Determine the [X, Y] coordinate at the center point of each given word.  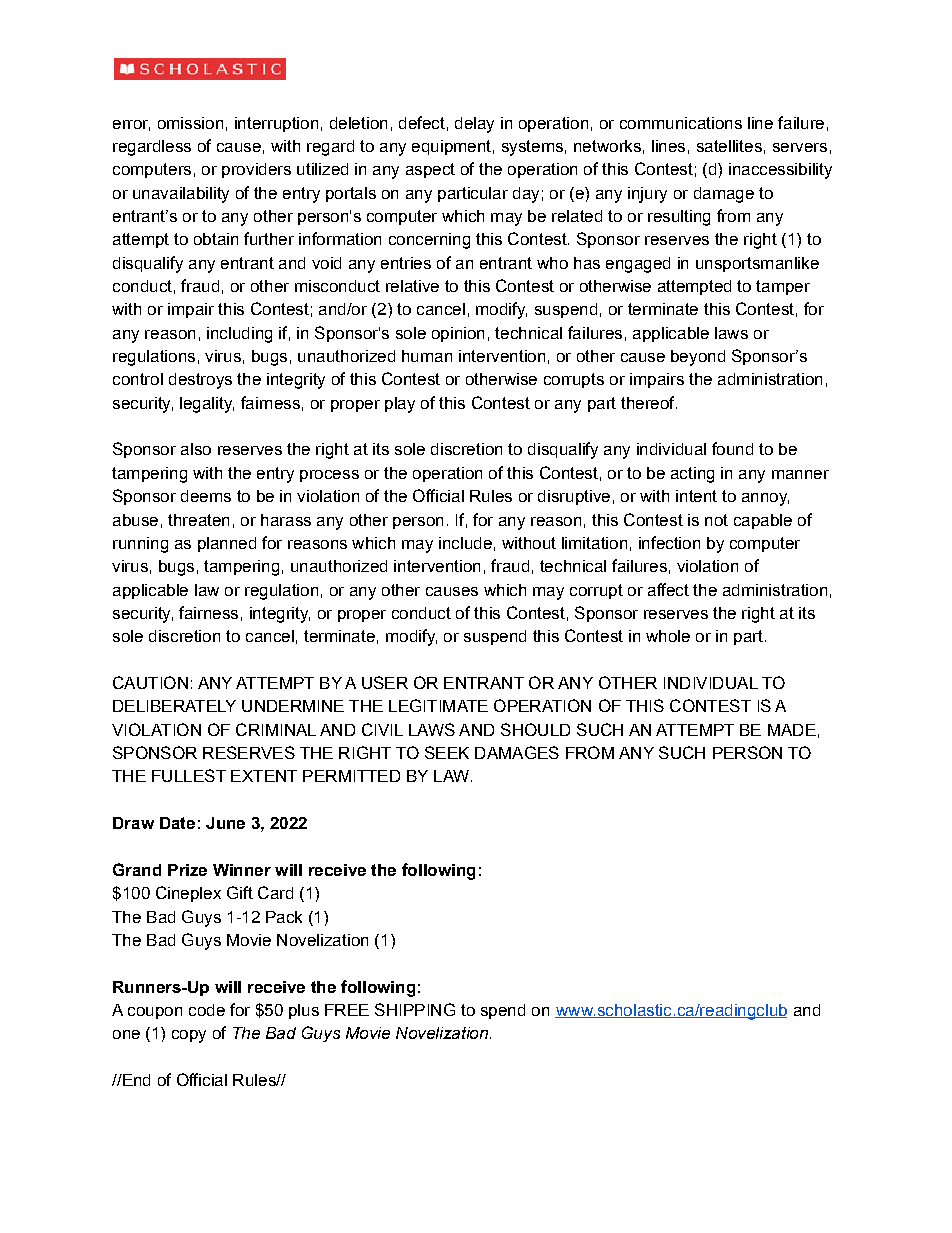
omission [190, 123]
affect [668, 589]
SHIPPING [415, 1009]
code [207, 1010]
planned [227, 544]
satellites [729, 146]
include [465, 543]
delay [474, 125]
